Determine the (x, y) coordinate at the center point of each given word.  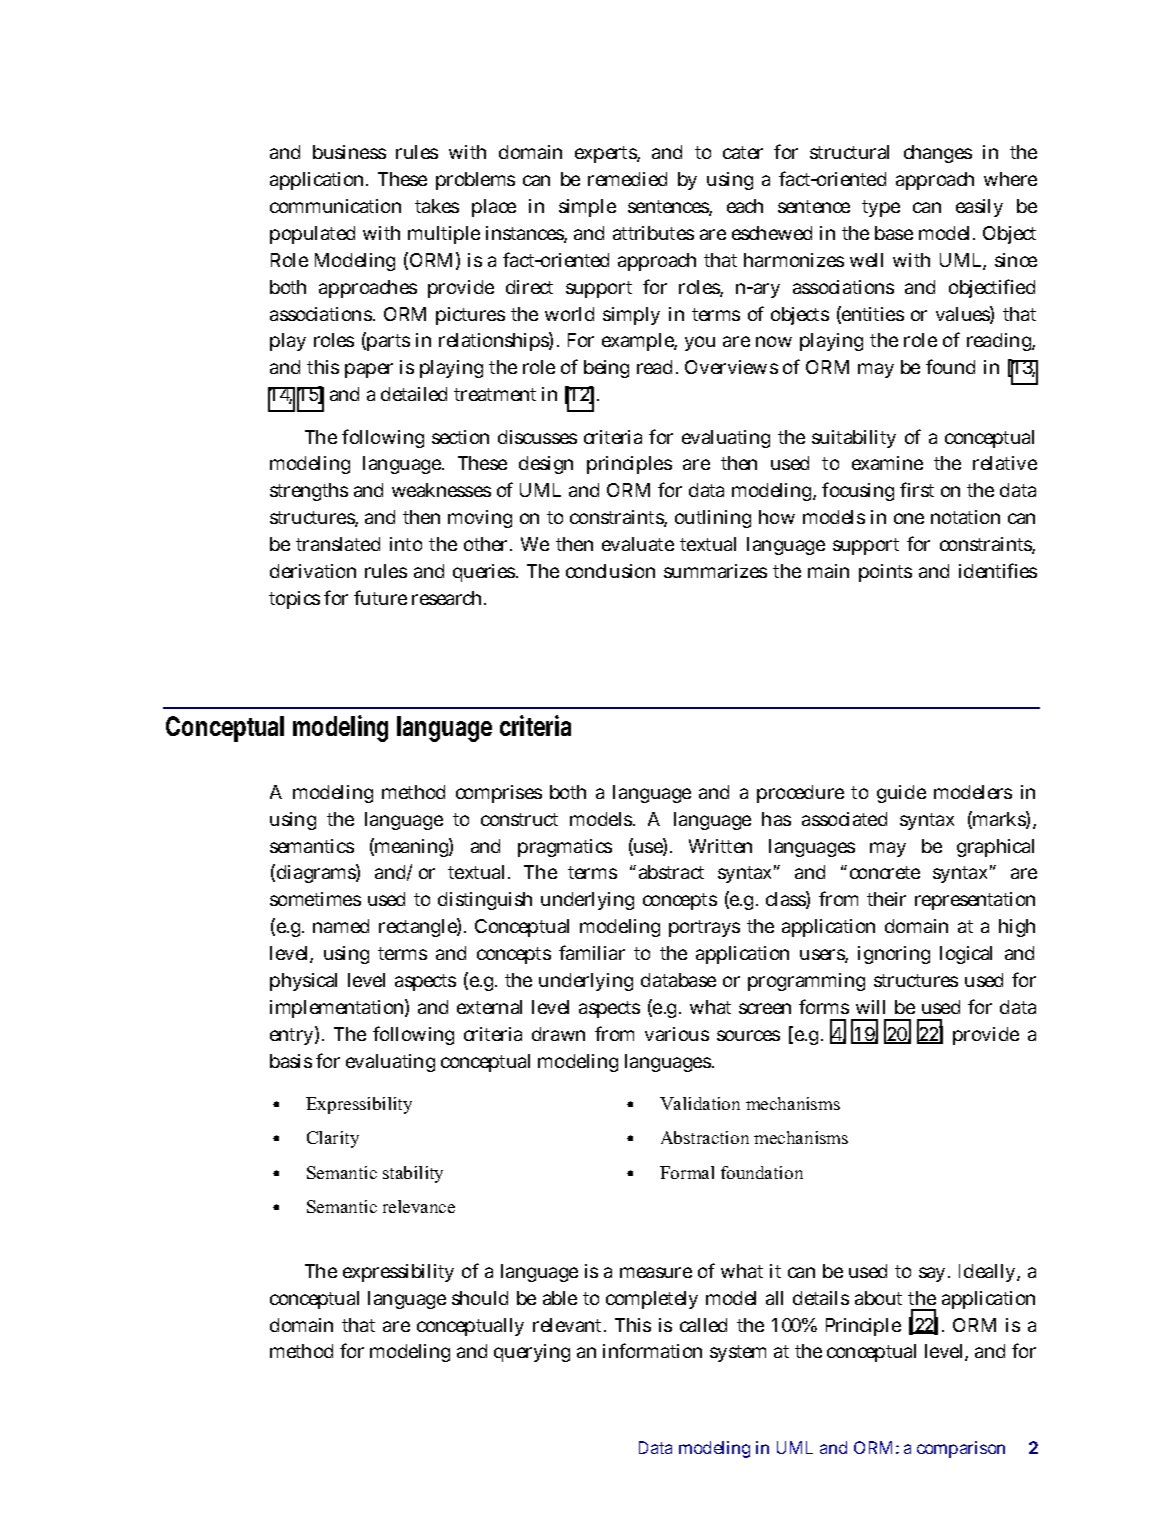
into (406, 544)
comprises (499, 794)
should (480, 1298)
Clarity (333, 1139)
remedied (627, 179)
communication (335, 206)
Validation (700, 1103)
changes (938, 154)
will (870, 1007)
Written (720, 846)
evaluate (638, 544)
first (917, 489)
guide (901, 794)
